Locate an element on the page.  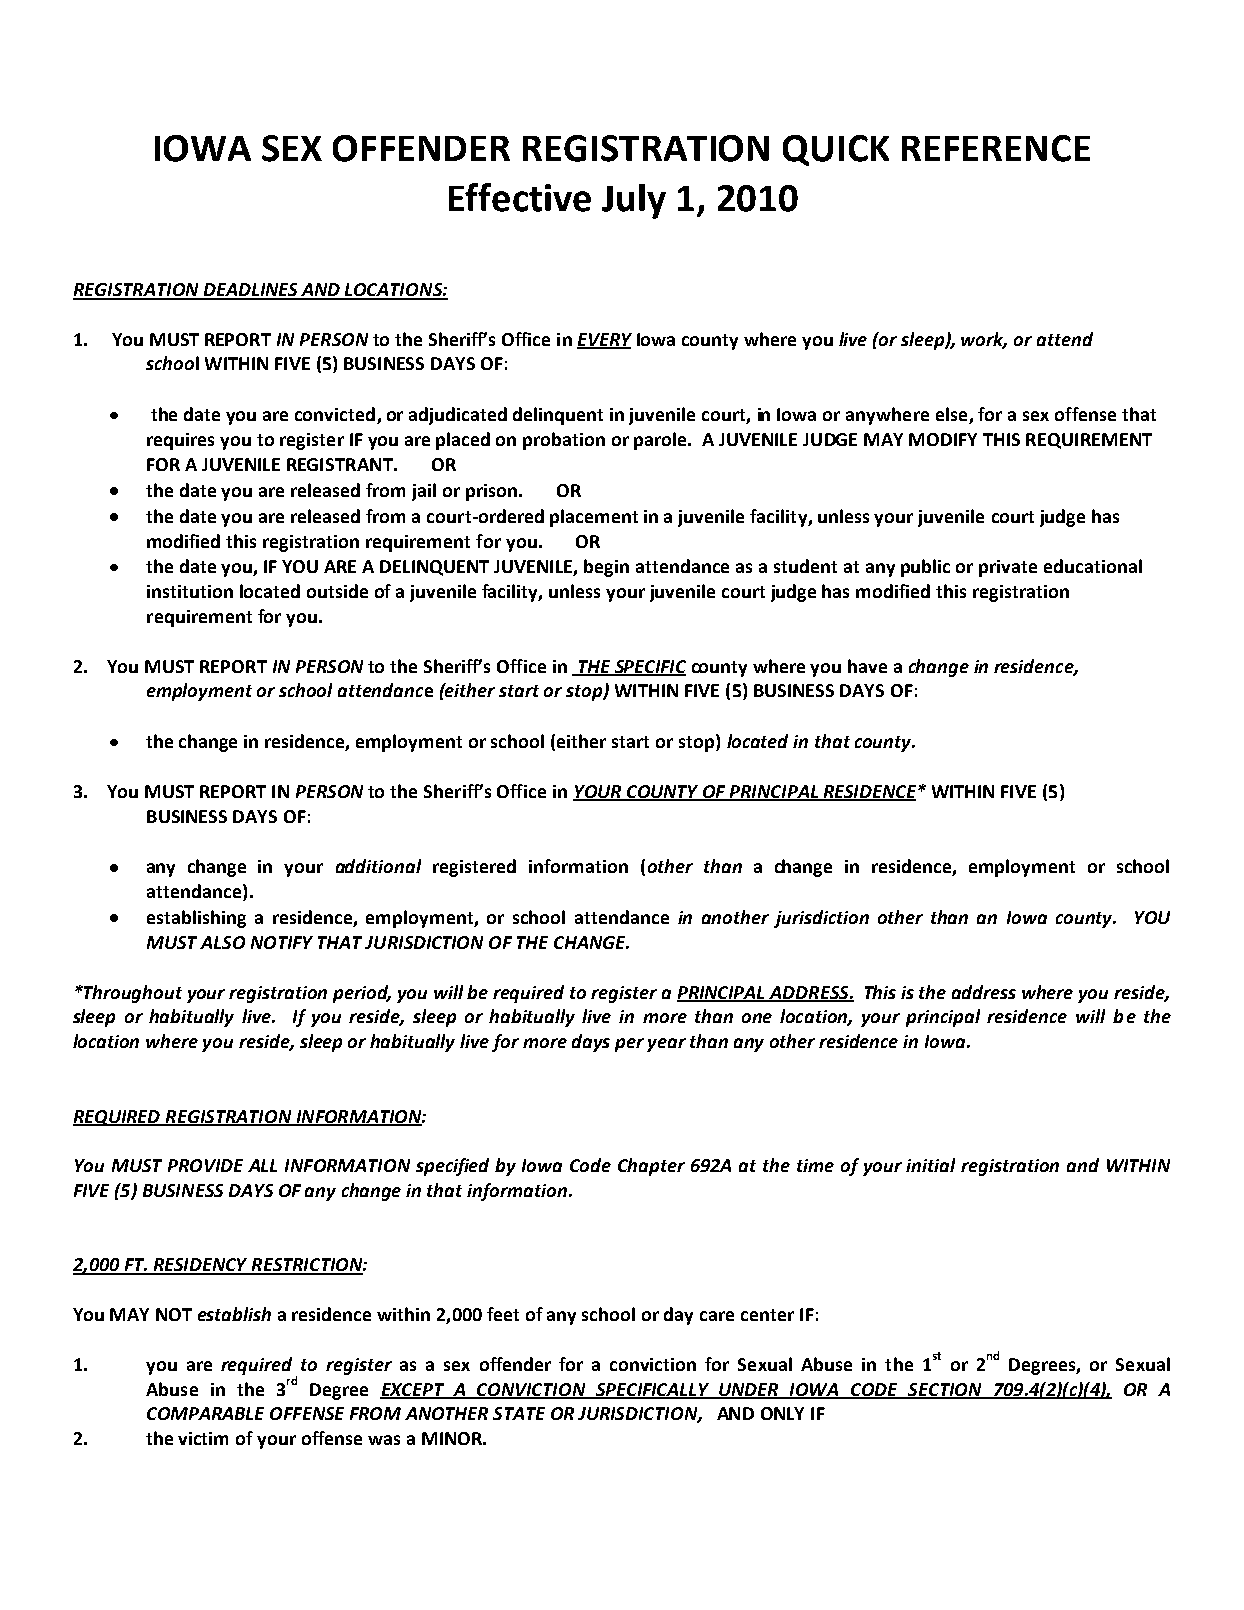
else is located at coordinates (953, 415).
